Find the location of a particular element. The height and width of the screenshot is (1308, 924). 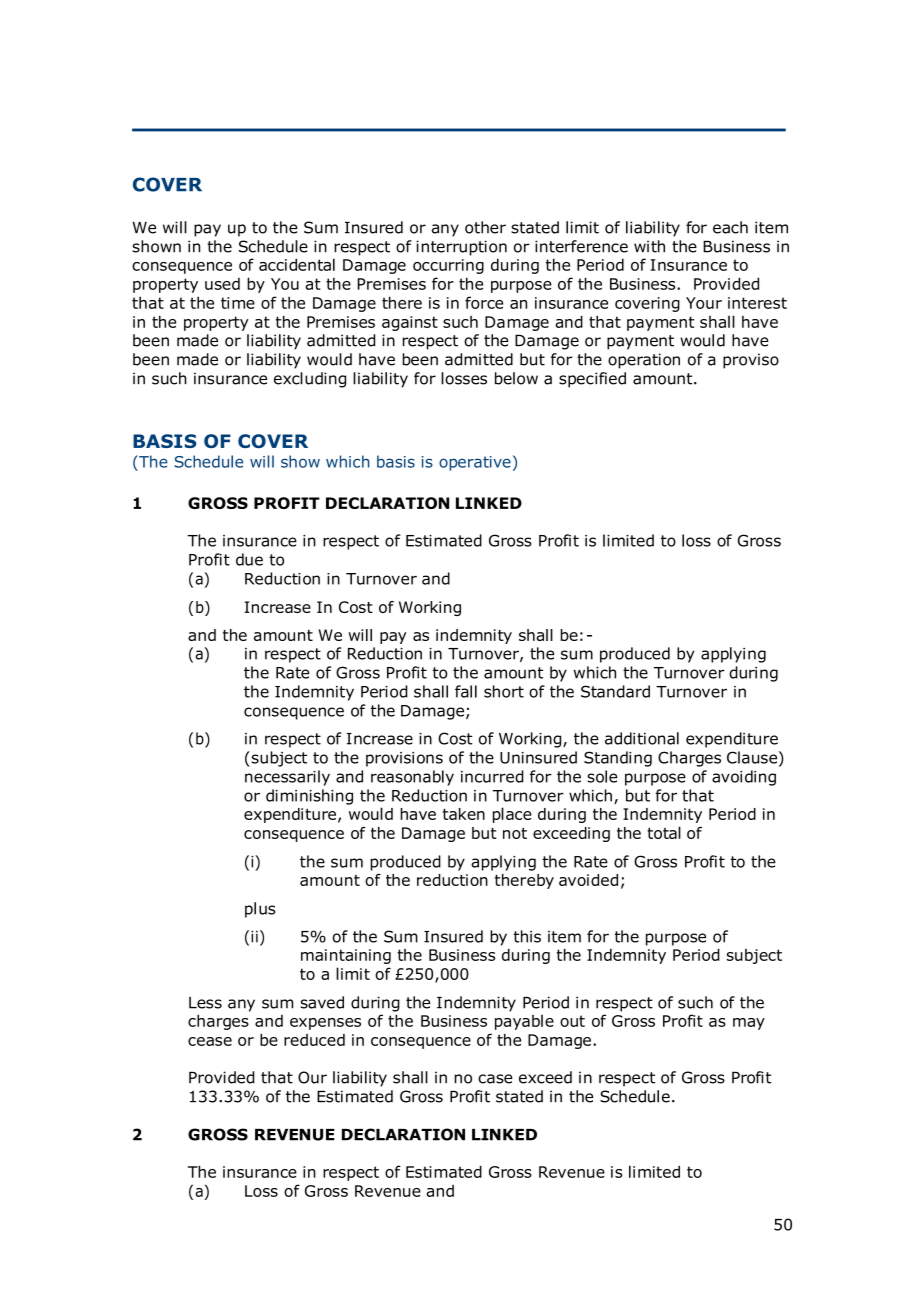

may is located at coordinates (749, 1024).
